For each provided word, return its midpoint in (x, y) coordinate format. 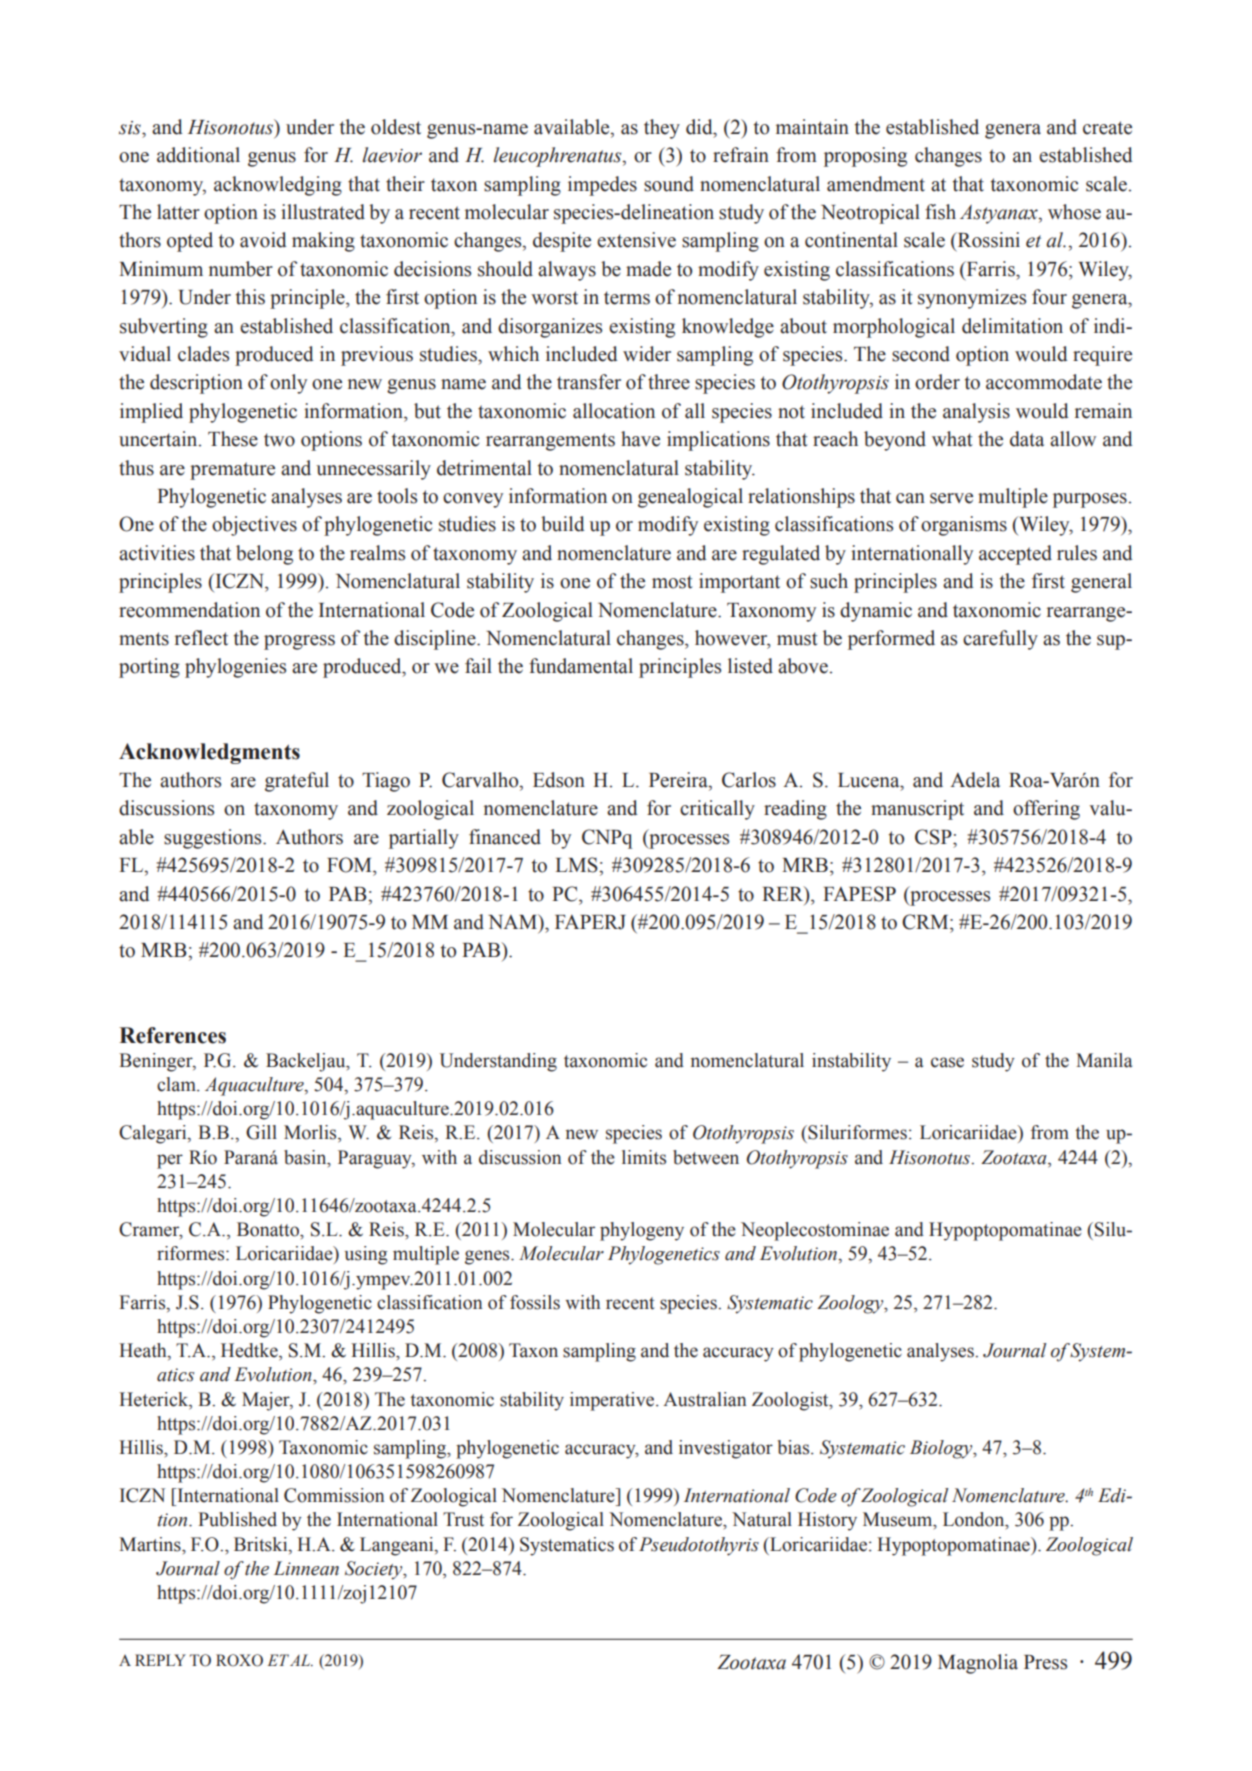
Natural (762, 1519)
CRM (926, 922)
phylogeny (642, 1231)
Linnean (306, 1568)
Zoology (851, 1304)
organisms (964, 526)
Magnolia (978, 1664)
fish (940, 212)
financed (505, 837)
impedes (602, 186)
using (366, 1255)
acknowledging (278, 186)
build (563, 524)
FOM (350, 865)
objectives (254, 526)
